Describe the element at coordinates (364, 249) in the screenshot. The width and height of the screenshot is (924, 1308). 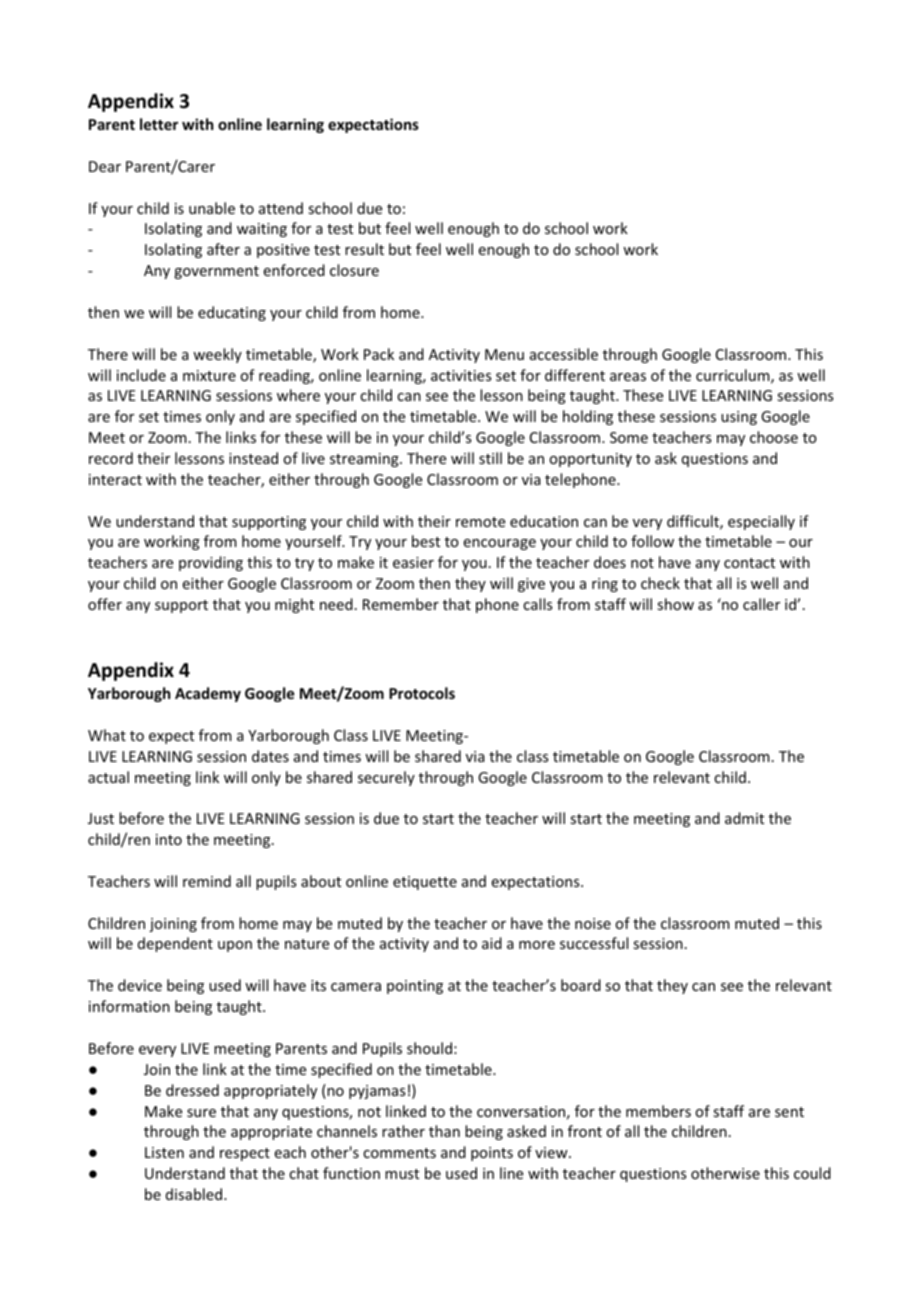
I see `result` at that location.
